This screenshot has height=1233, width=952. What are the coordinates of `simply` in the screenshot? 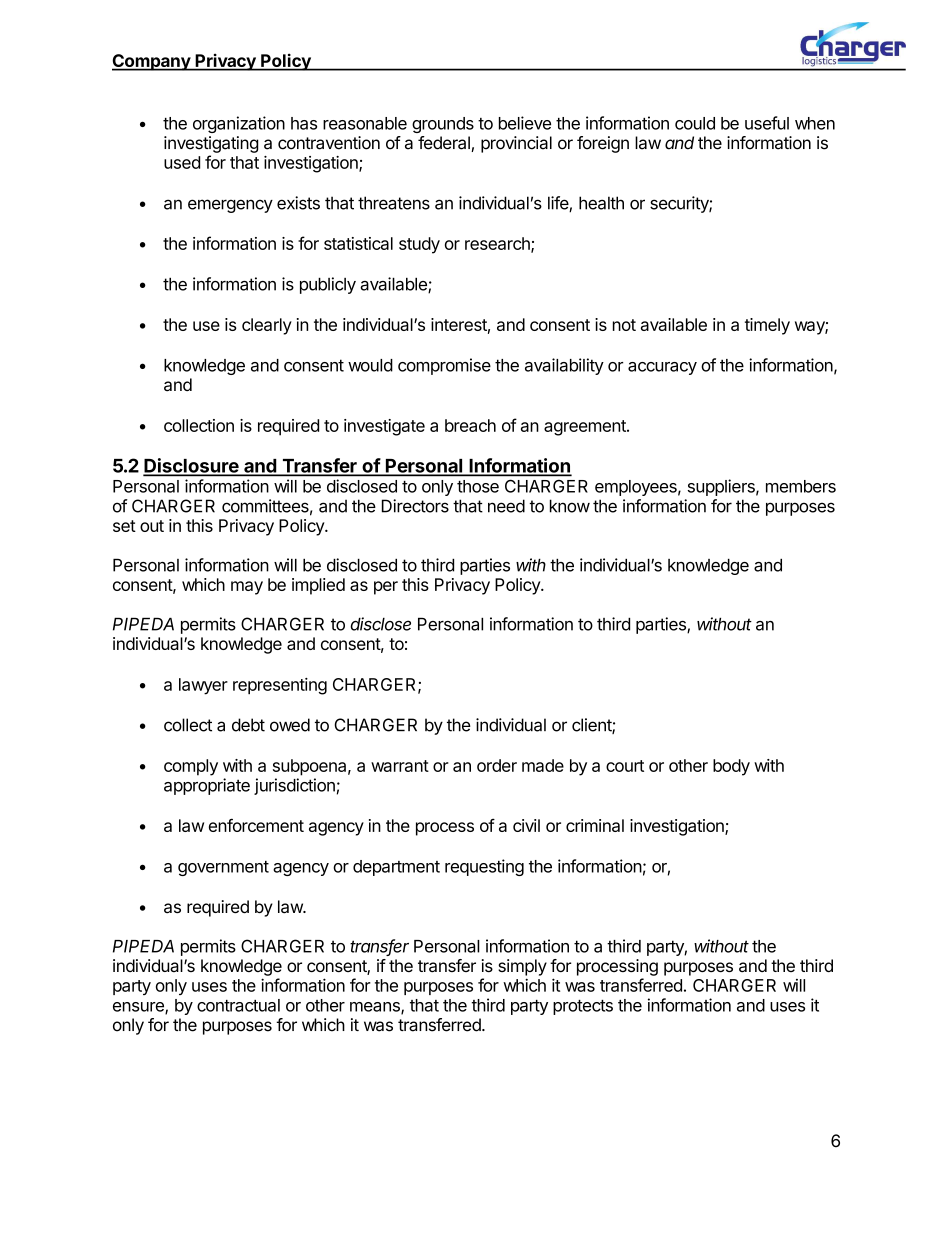 It's located at (522, 967).
